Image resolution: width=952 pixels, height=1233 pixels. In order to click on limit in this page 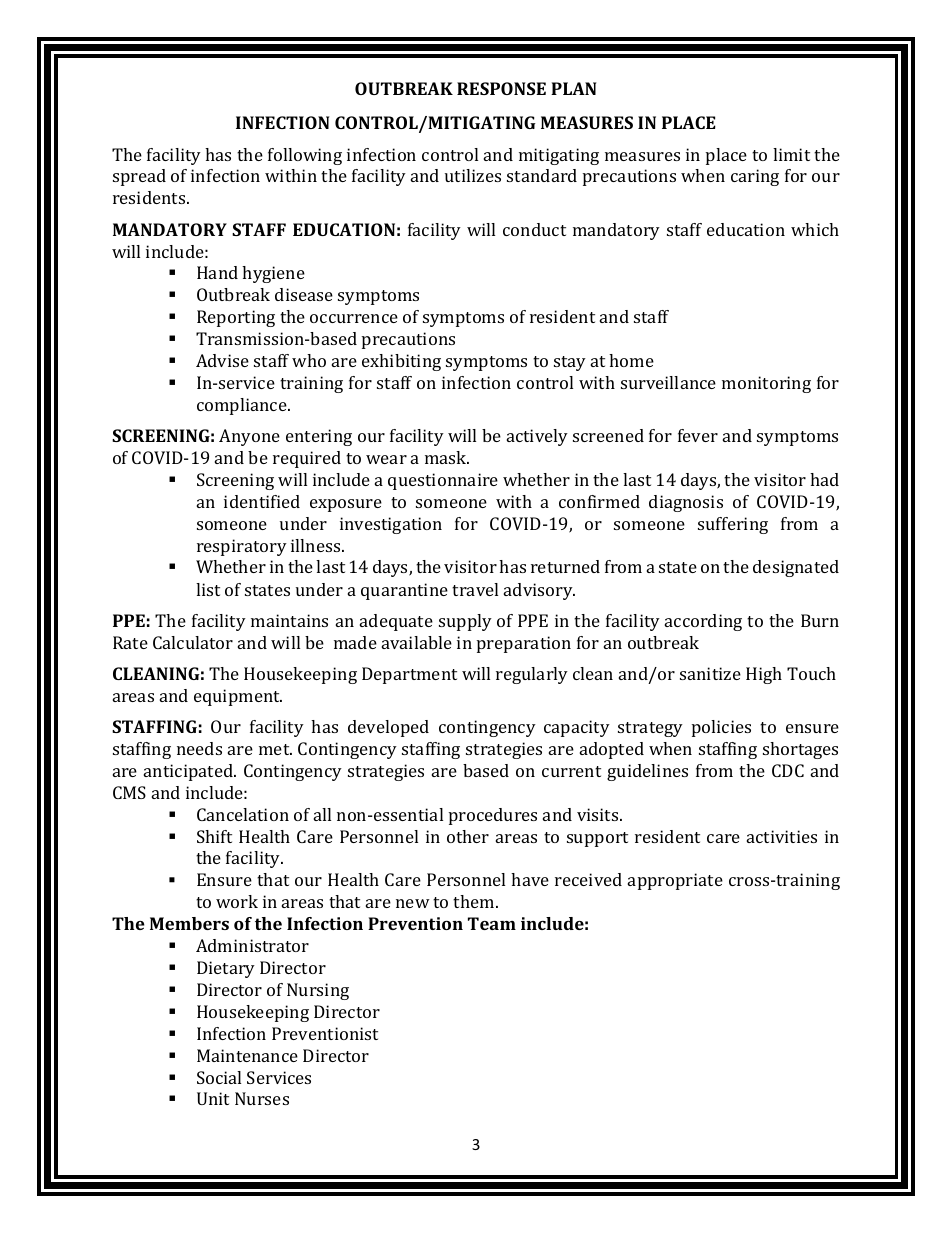, I will do `click(791, 154)`.
